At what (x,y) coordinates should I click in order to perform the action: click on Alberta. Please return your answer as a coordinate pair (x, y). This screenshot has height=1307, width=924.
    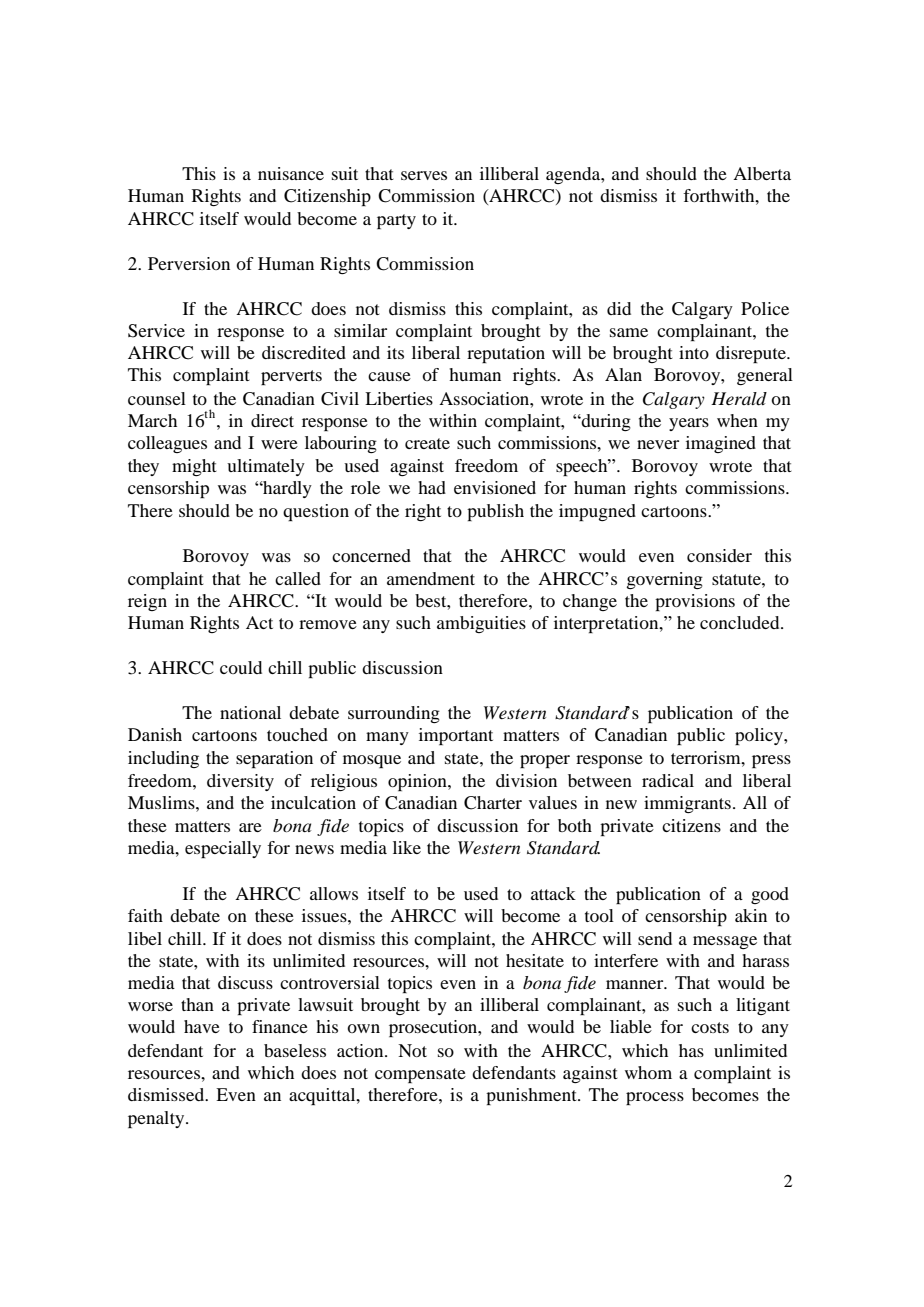
    Looking at the image, I should click on (762, 173).
